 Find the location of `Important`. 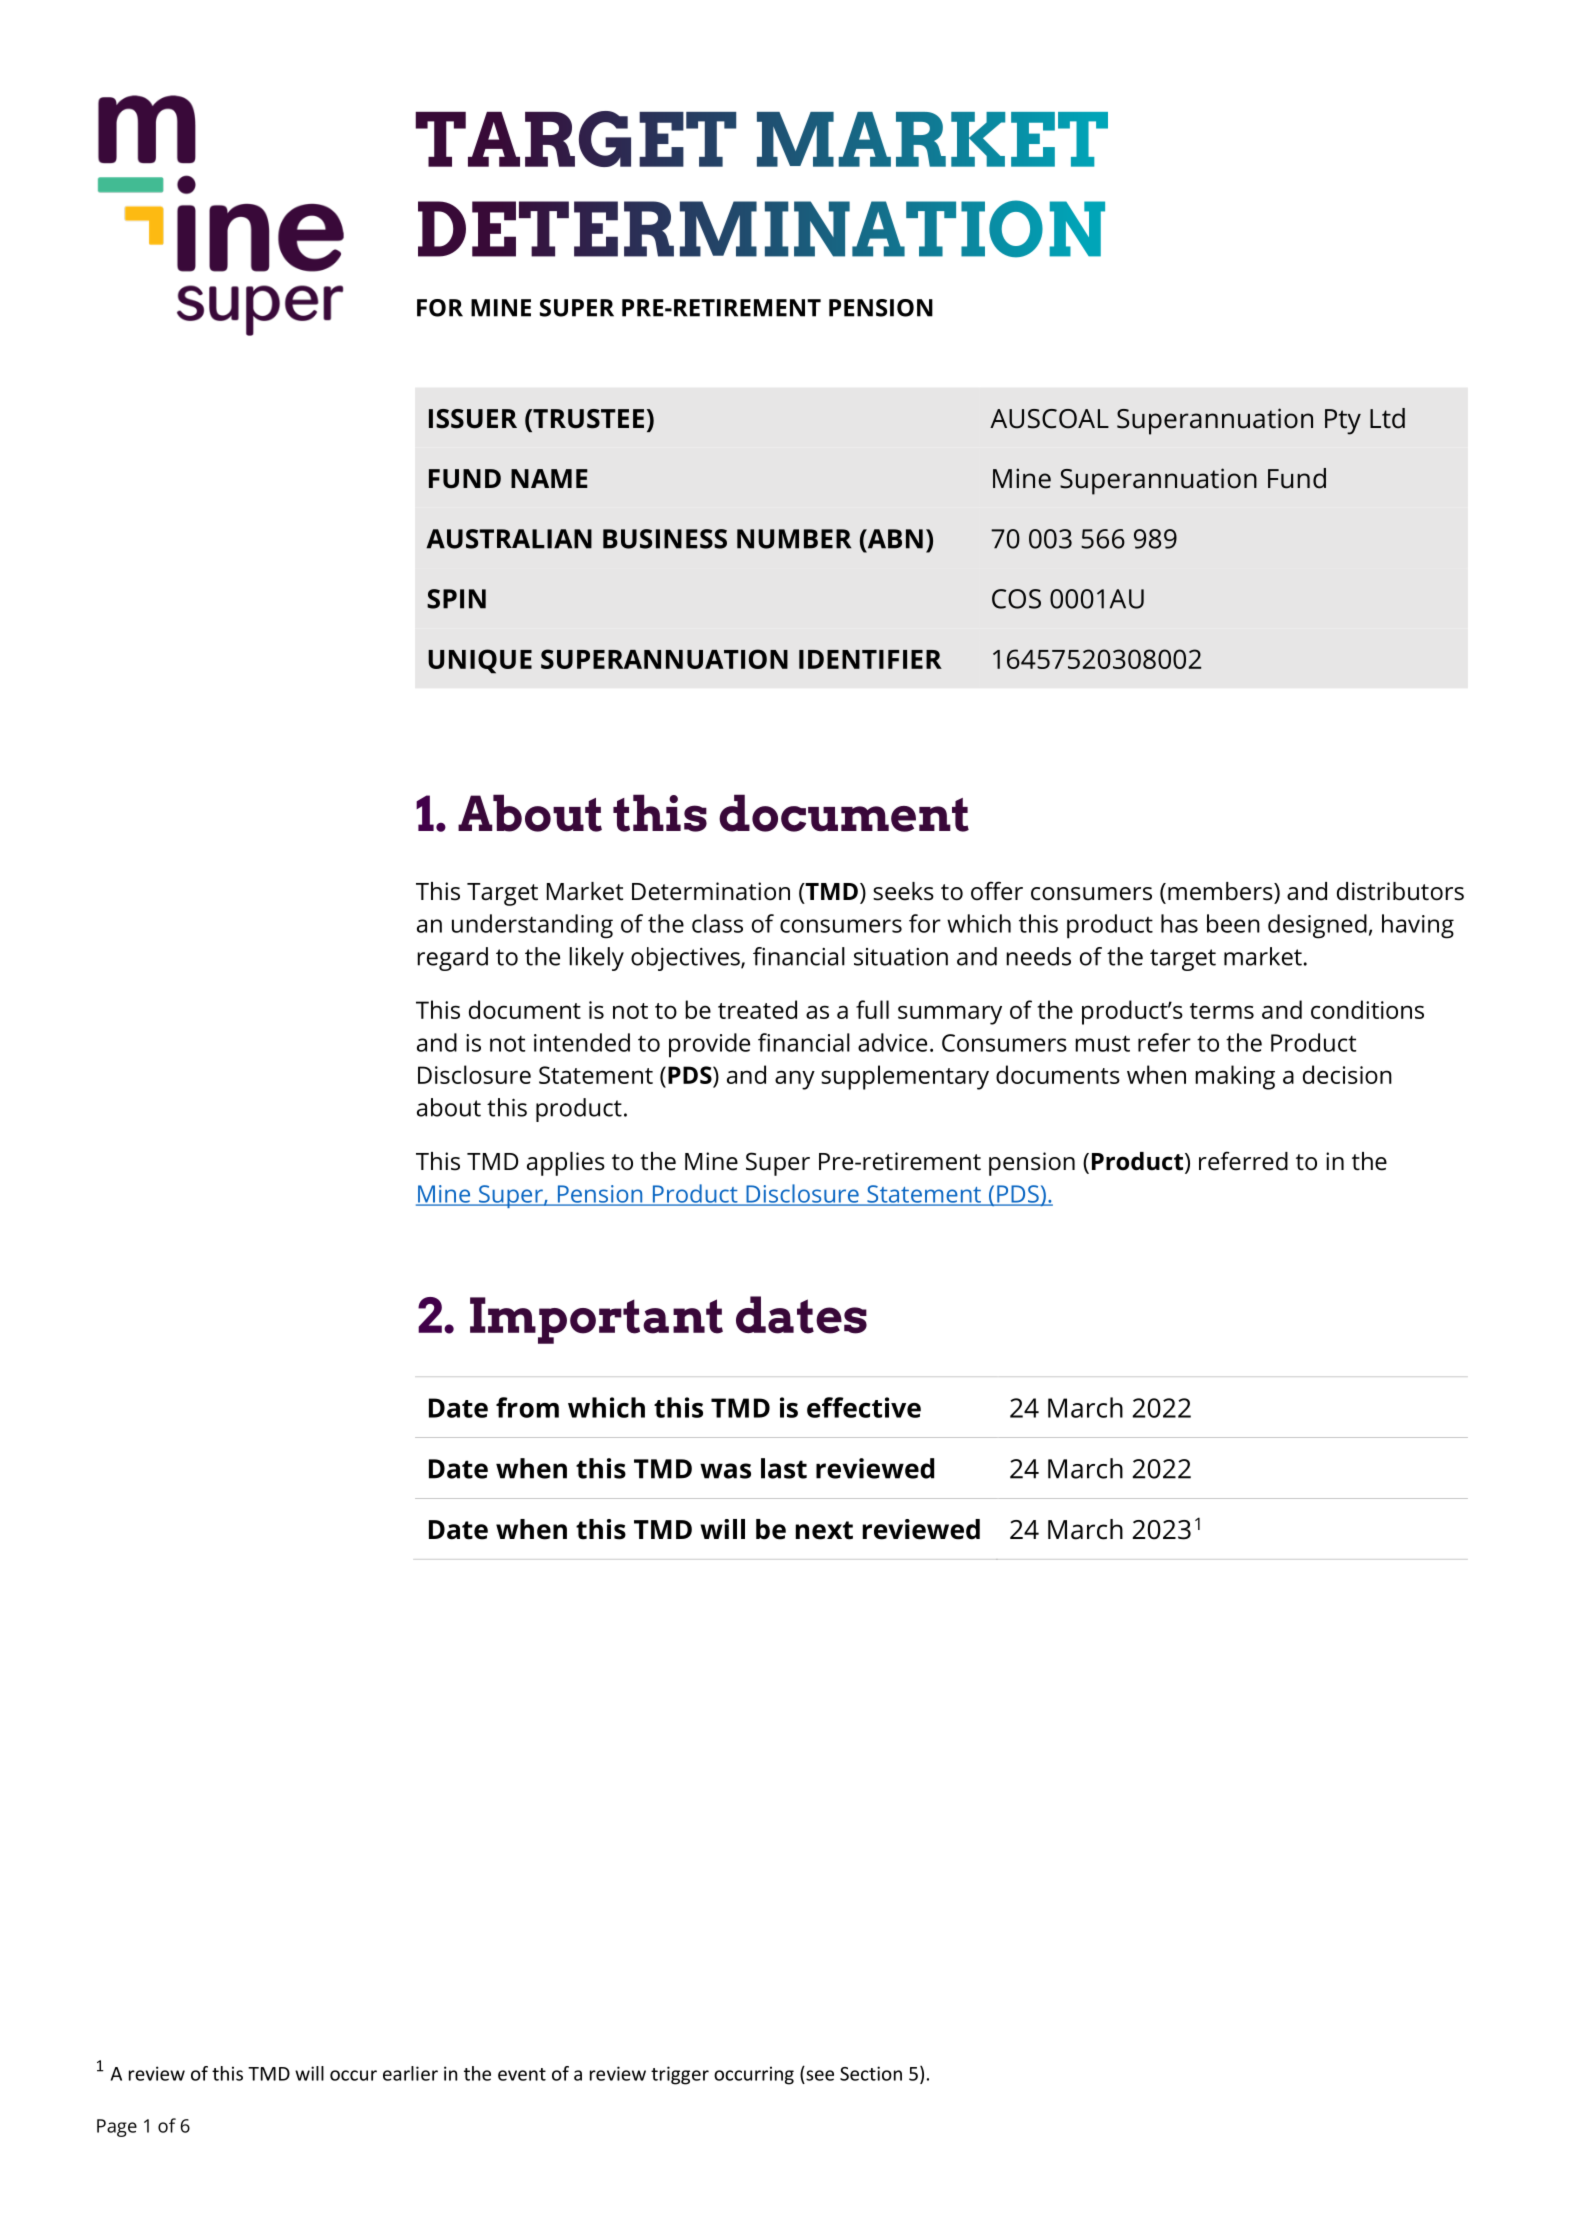

Important is located at coordinates (596, 1320).
